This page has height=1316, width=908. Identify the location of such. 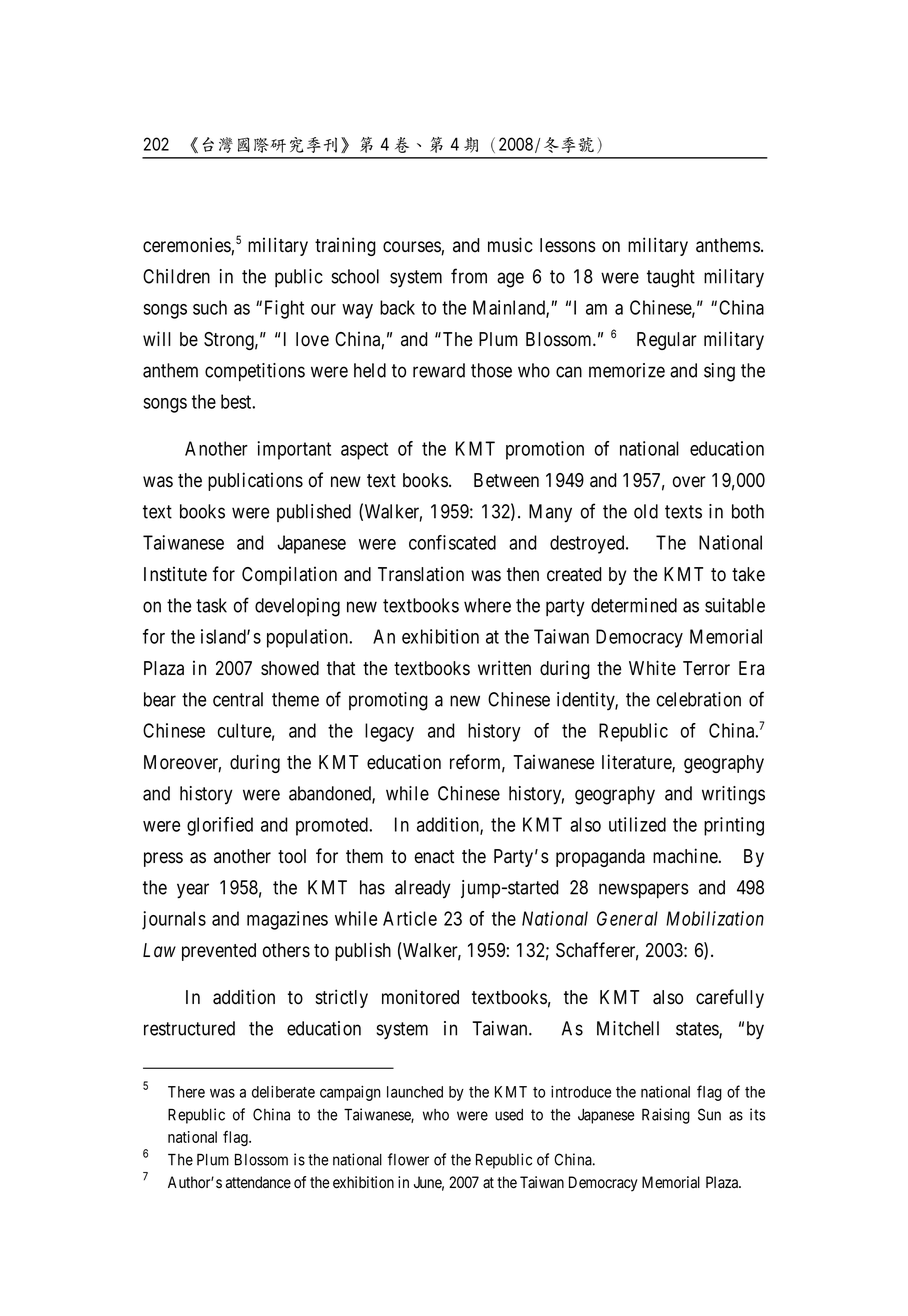
(210, 307).
